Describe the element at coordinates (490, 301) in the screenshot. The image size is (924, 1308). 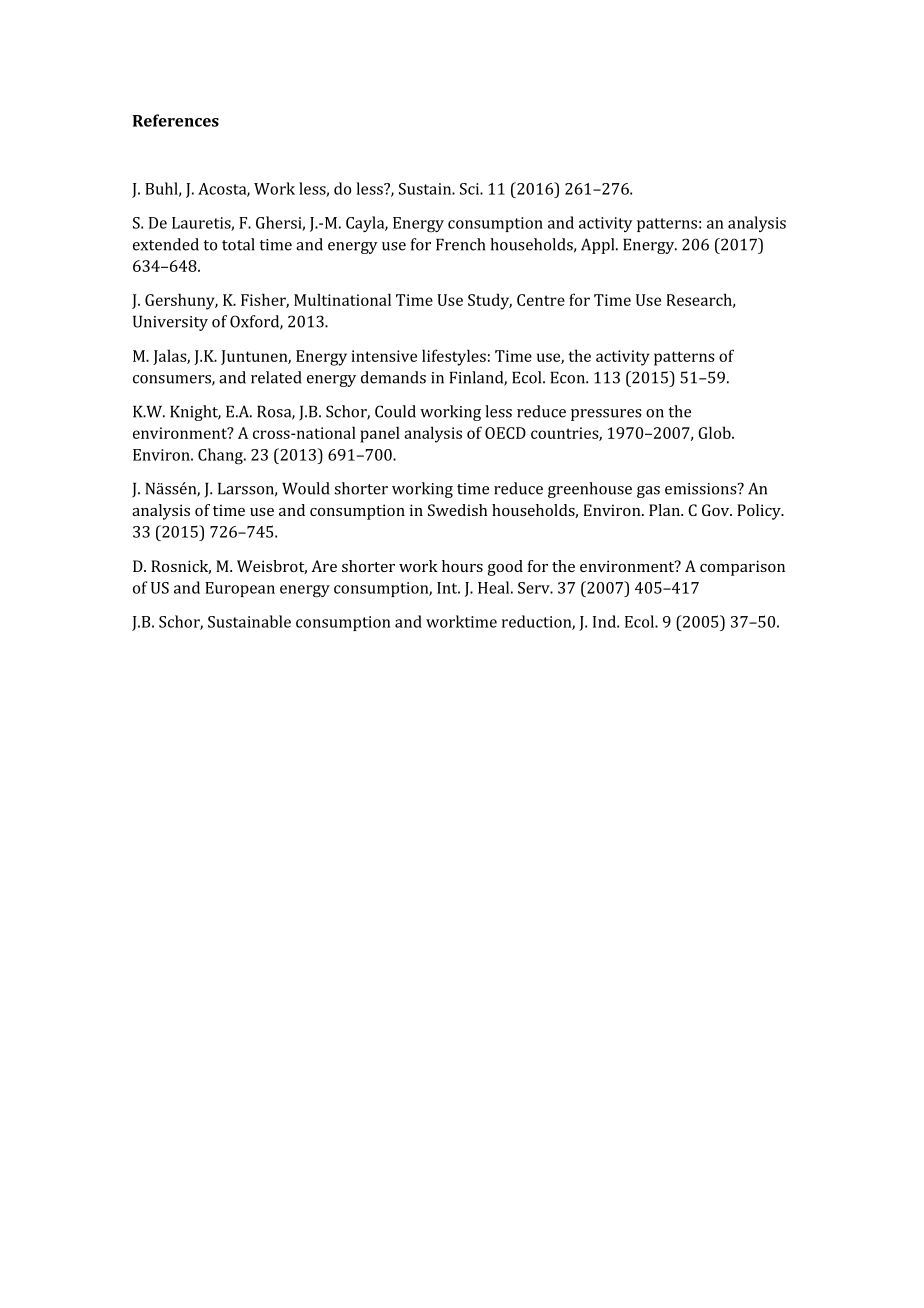
I see `Study` at that location.
